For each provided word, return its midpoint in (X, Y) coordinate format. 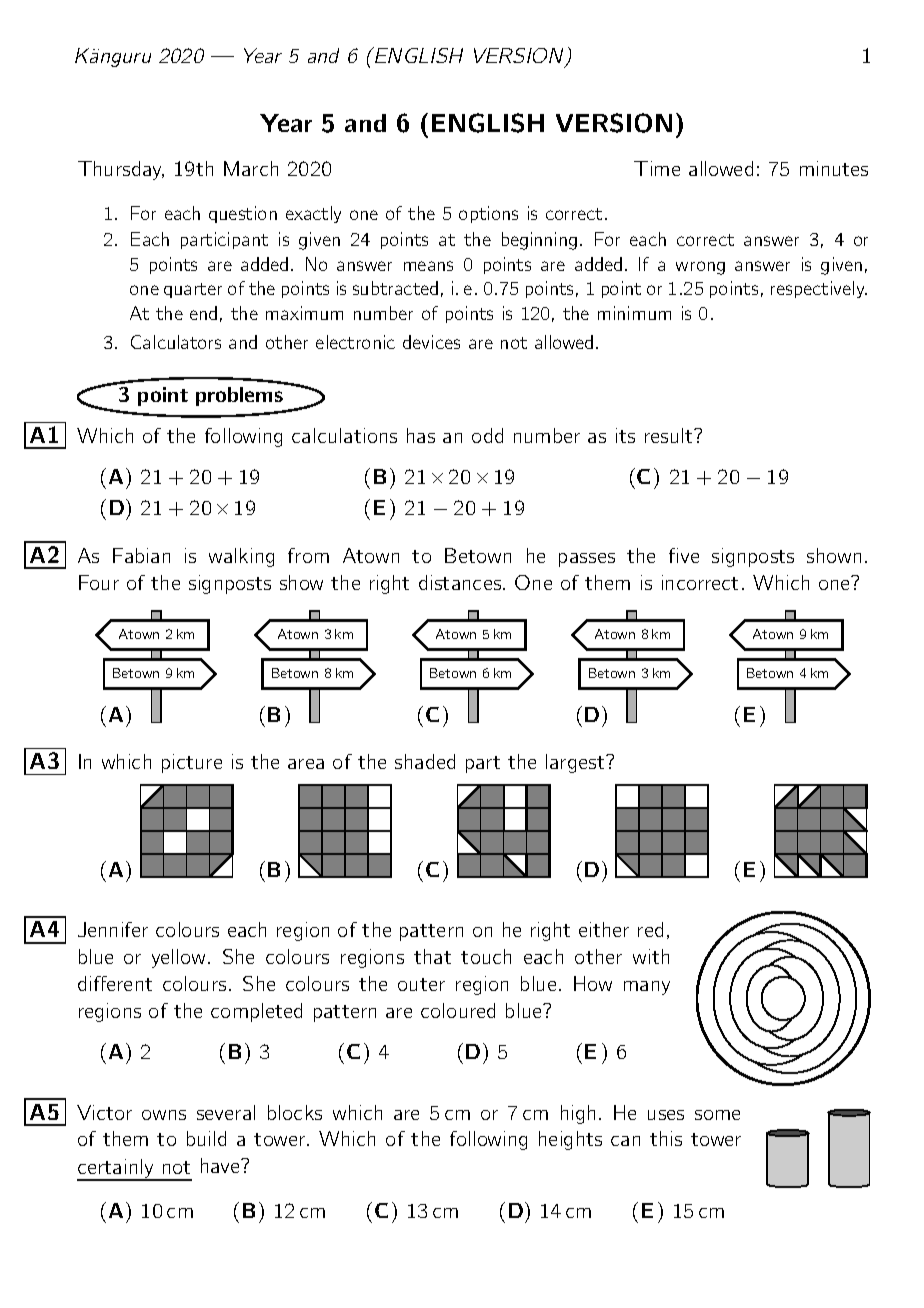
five (684, 555)
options (488, 214)
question (243, 214)
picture (192, 763)
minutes (834, 168)
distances (461, 582)
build (206, 1138)
